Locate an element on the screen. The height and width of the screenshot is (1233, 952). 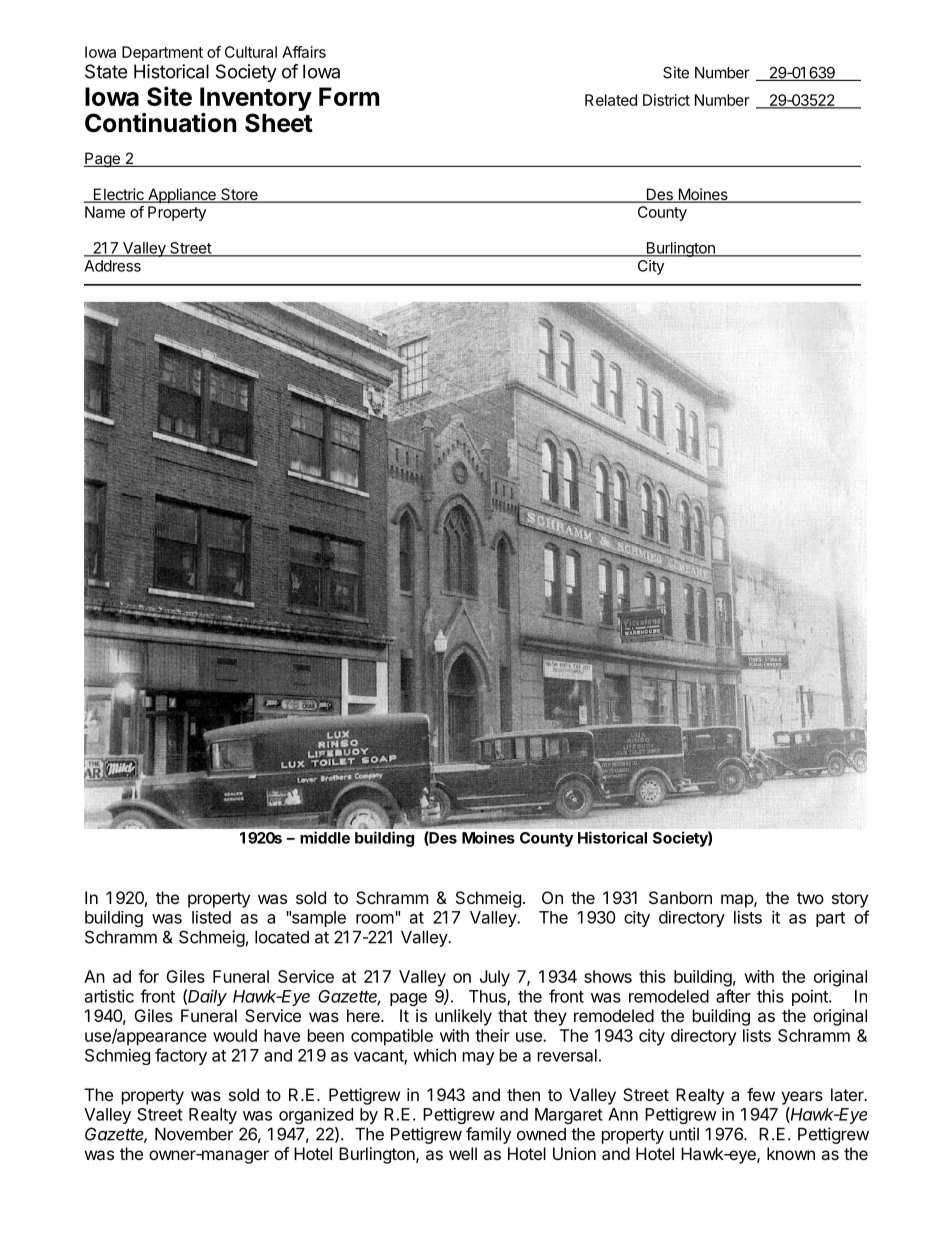
District is located at coordinates (666, 100).
